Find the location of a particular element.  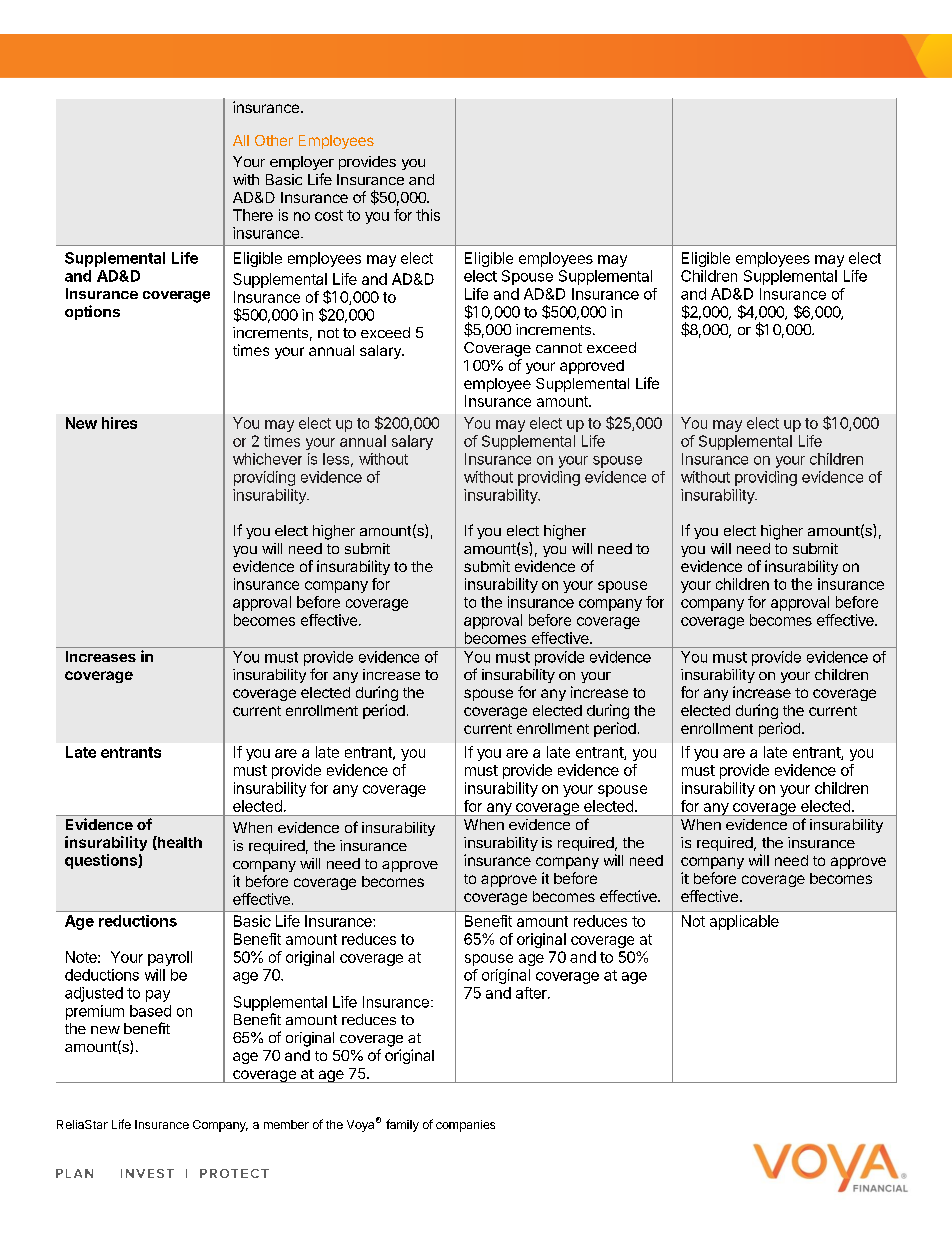

after is located at coordinates (532, 993).
